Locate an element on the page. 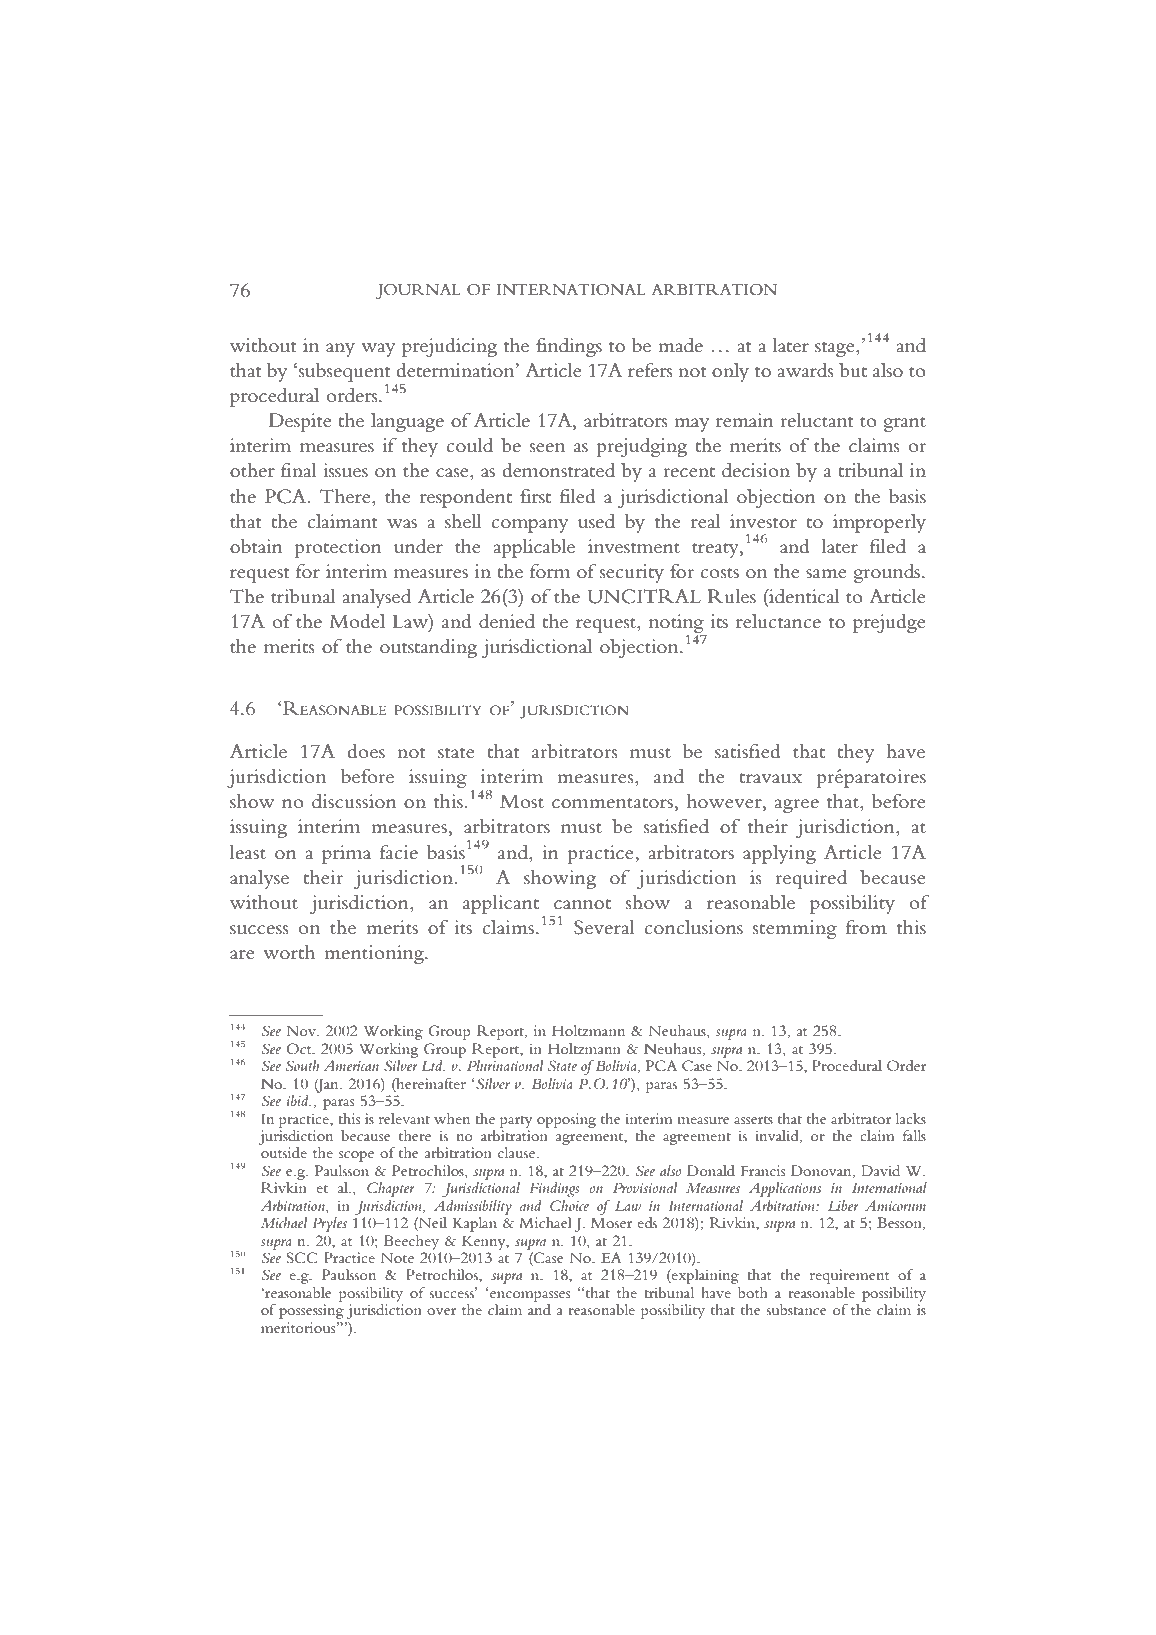 The height and width of the image is (1635, 1156). applying is located at coordinates (779, 854).
